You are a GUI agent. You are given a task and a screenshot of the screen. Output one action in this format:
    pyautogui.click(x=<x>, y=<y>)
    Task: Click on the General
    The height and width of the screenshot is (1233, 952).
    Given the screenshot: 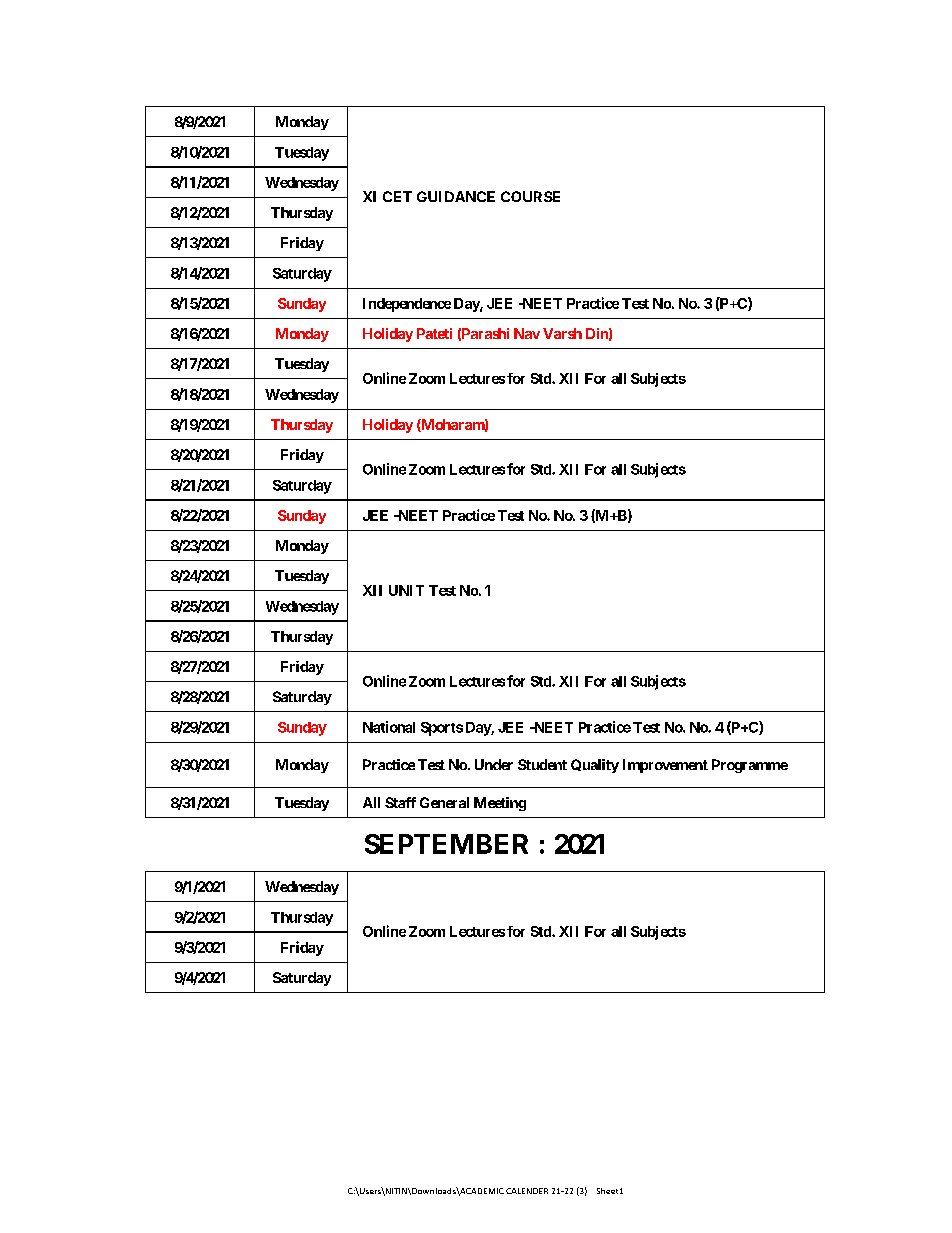 What is the action you would take?
    pyautogui.click(x=444, y=802)
